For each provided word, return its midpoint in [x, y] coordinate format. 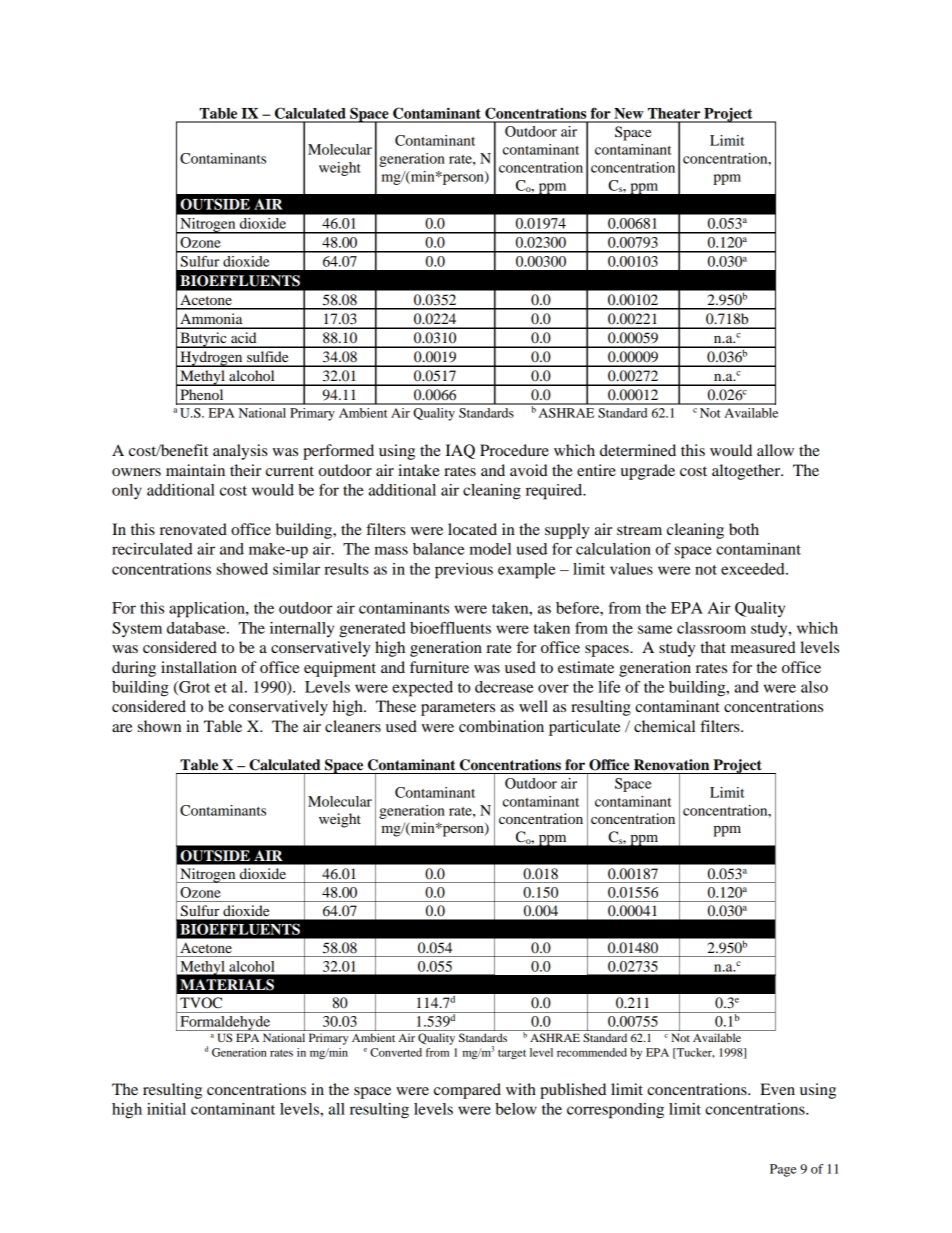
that [713, 647]
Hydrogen [211, 359]
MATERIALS [227, 985]
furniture [439, 667]
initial [166, 1109]
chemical [664, 726]
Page [783, 1170]
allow [775, 450]
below [516, 1109]
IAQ [460, 451]
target [512, 1054]
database [197, 628]
